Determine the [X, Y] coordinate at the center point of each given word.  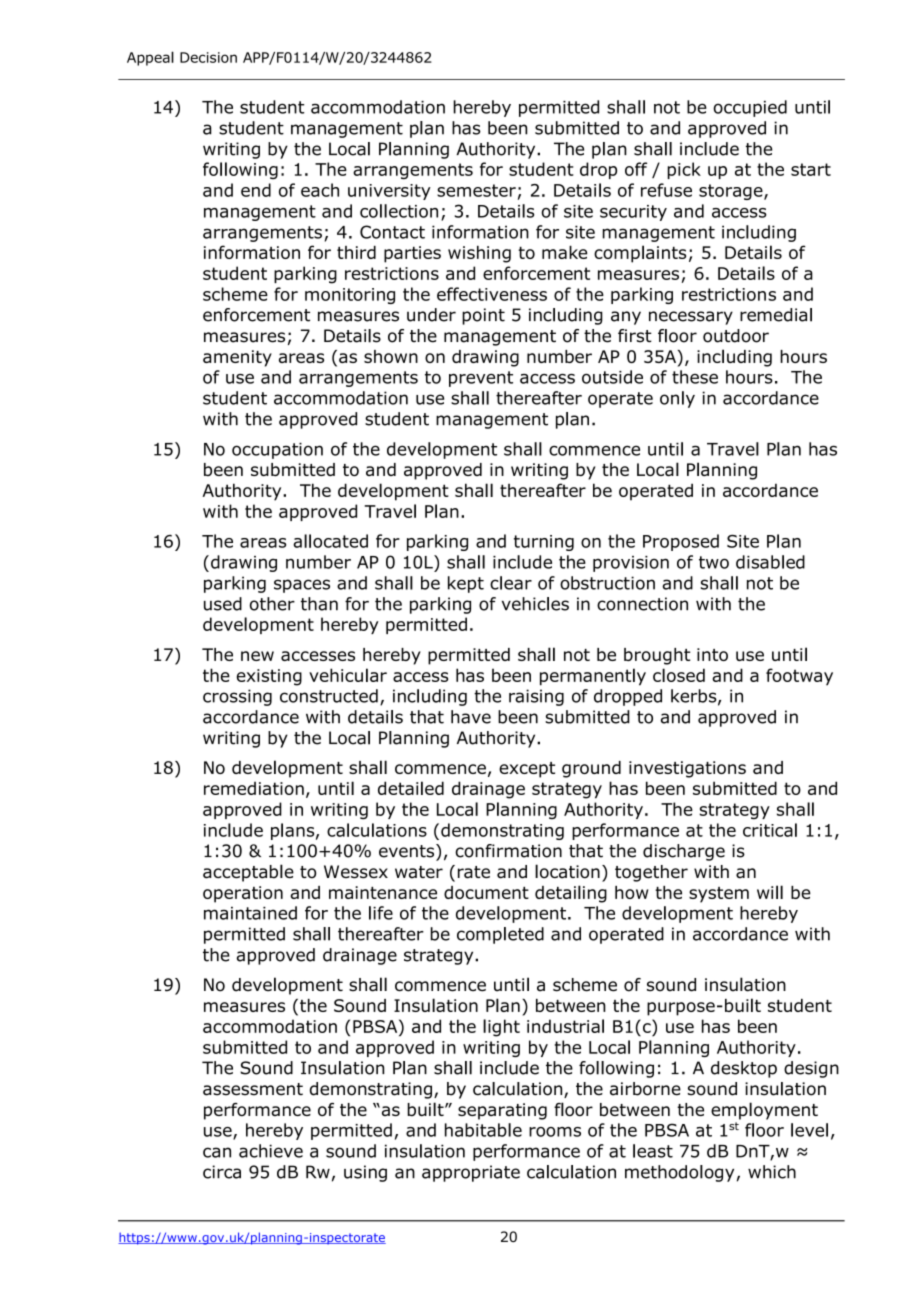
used [223, 604]
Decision [208, 57]
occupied [750, 108]
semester [476, 190]
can [217, 1152]
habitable [483, 1130]
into [712, 654]
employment [764, 1111]
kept [466, 584]
